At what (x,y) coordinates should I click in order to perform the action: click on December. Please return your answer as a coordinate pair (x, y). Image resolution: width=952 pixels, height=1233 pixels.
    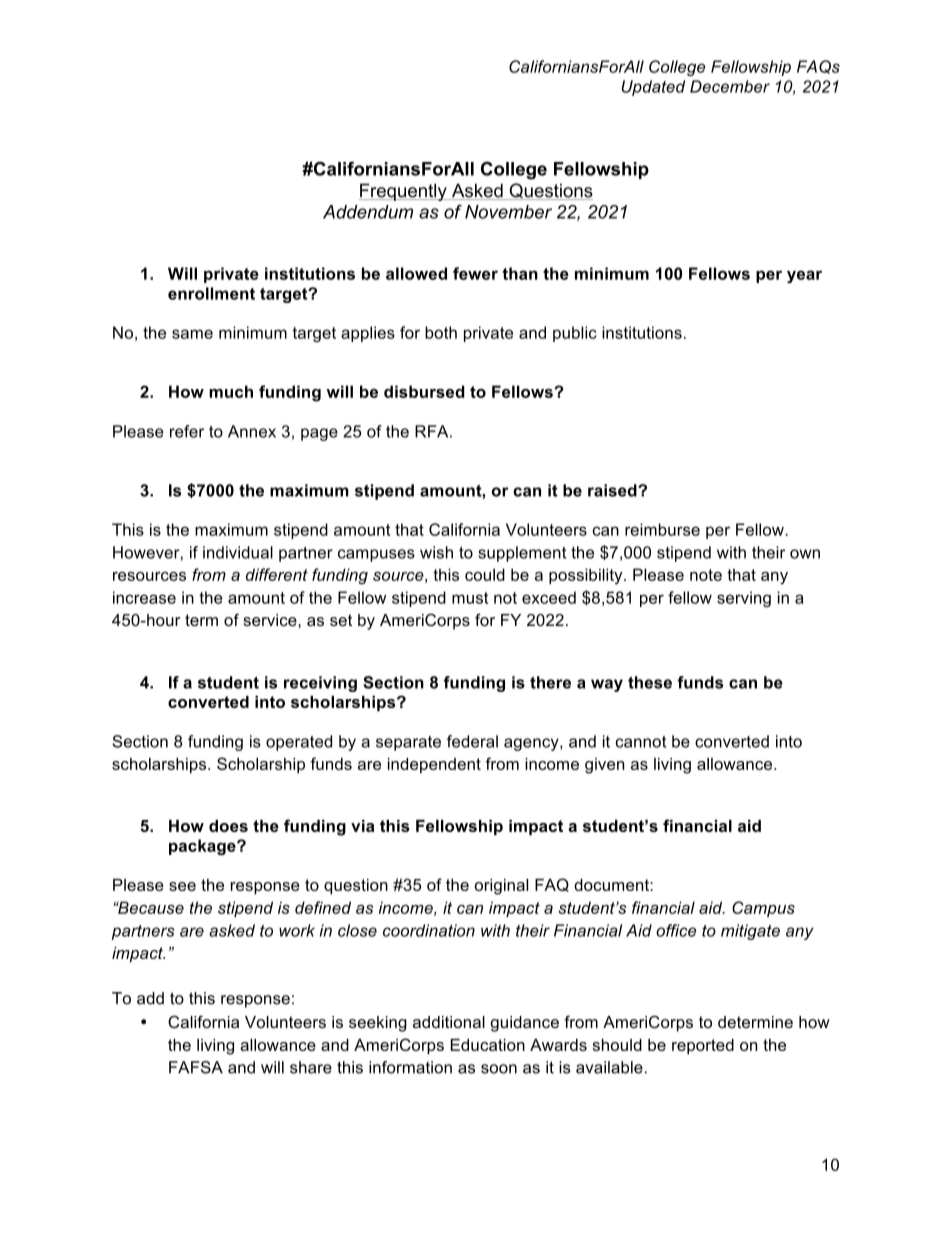
    Looking at the image, I should click on (730, 86).
